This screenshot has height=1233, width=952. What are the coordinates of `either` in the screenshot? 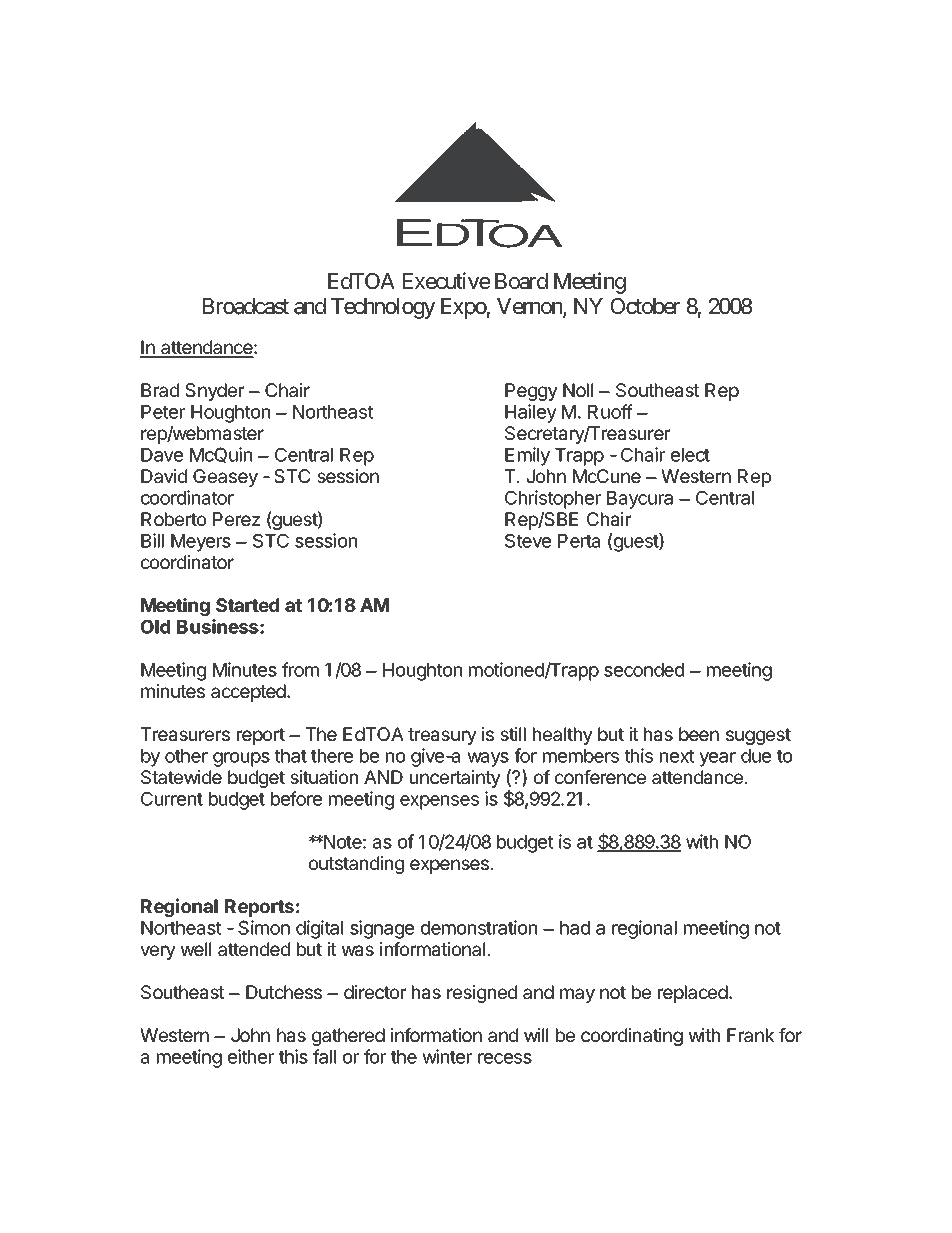 It's located at (251, 1056).
